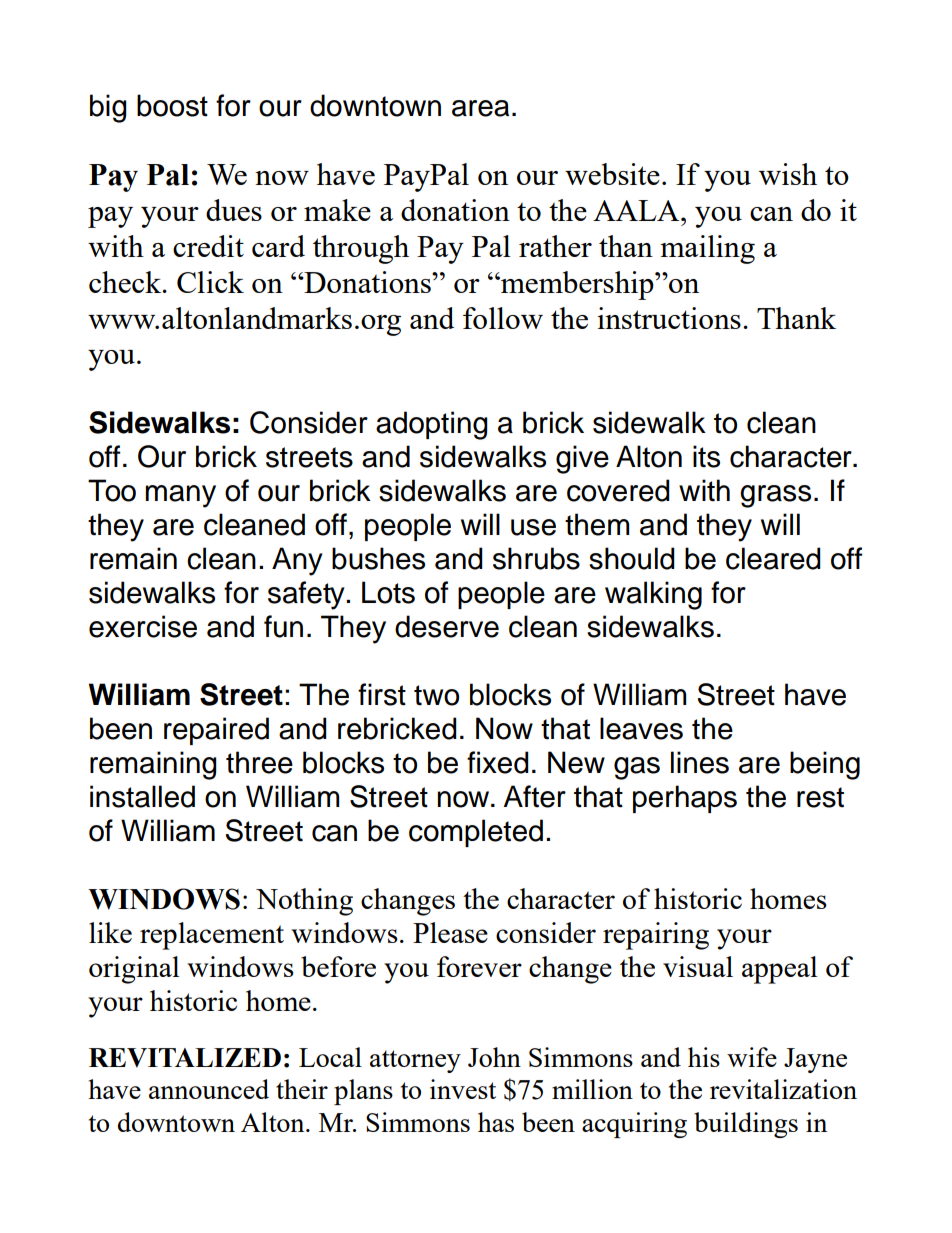  Describe the element at coordinates (788, 174) in the screenshot. I see `wish` at that location.
